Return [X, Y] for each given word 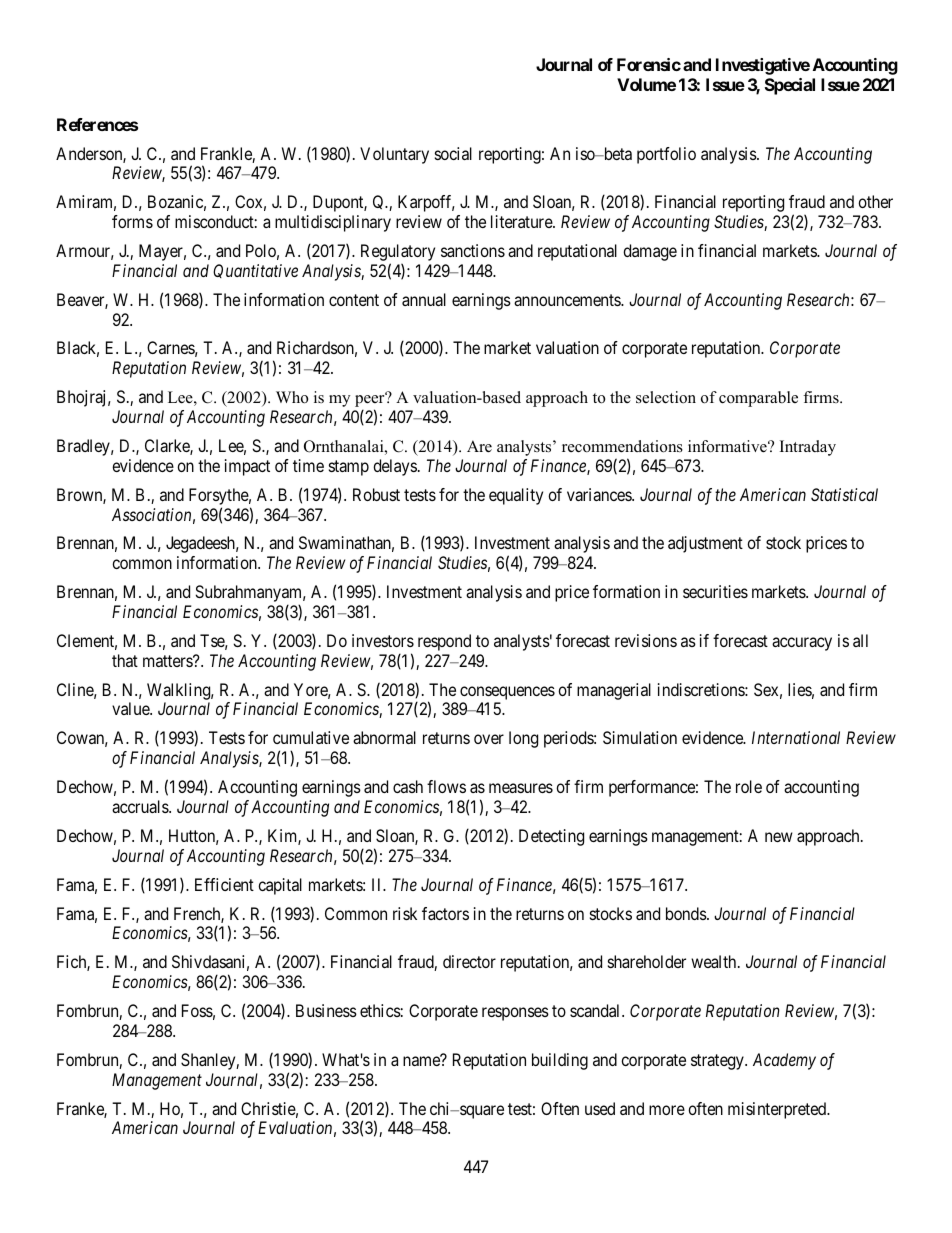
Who [292, 397]
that [125, 660]
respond [444, 642]
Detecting [551, 837]
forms [132, 221]
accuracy [802, 644]
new [779, 837]
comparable [758, 399]
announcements [568, 300]
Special [790, 86]
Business [326, 1010]
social [453, 153]
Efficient [224, 884]
